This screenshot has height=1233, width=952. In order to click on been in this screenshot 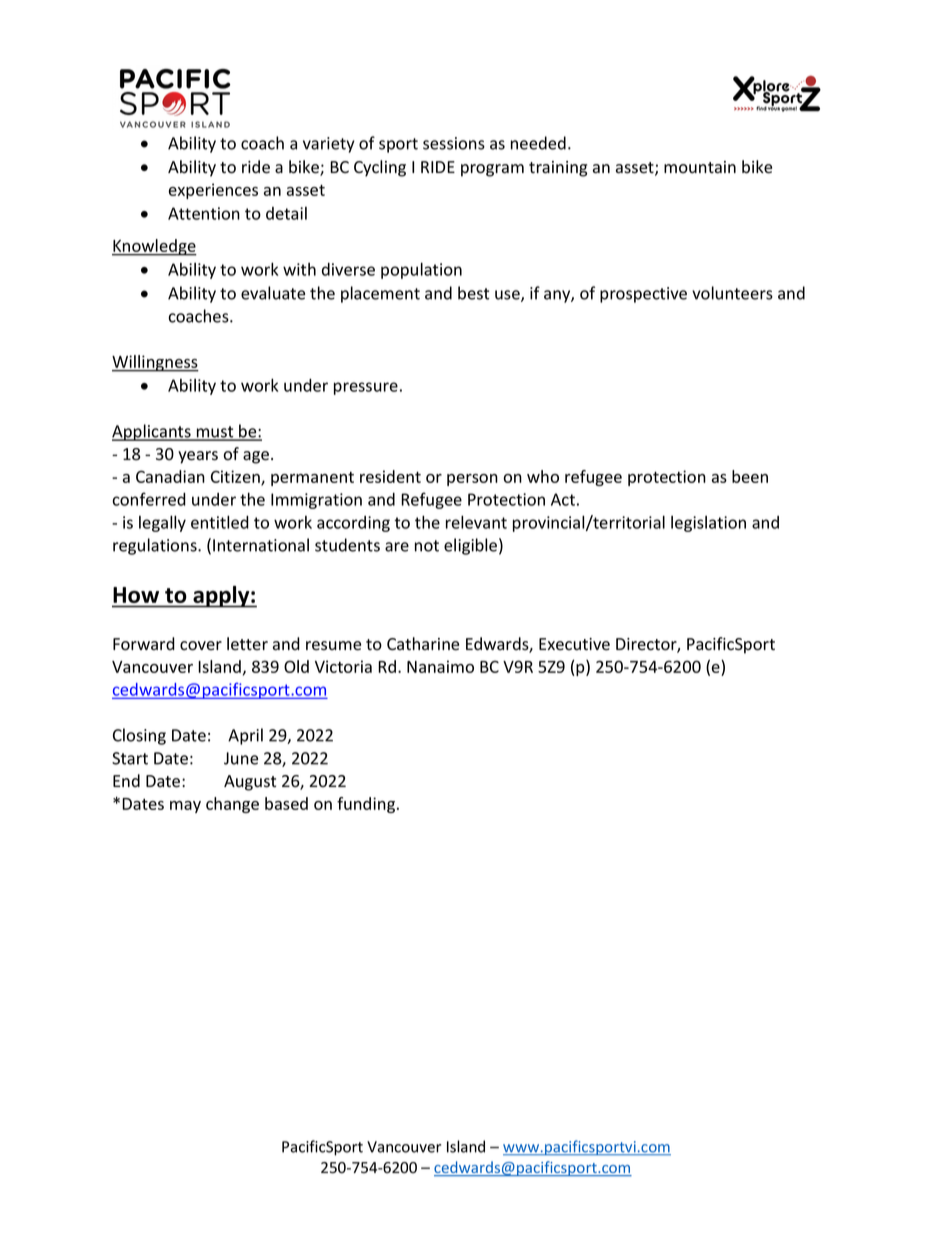, I will do `click(750, 476)`.
